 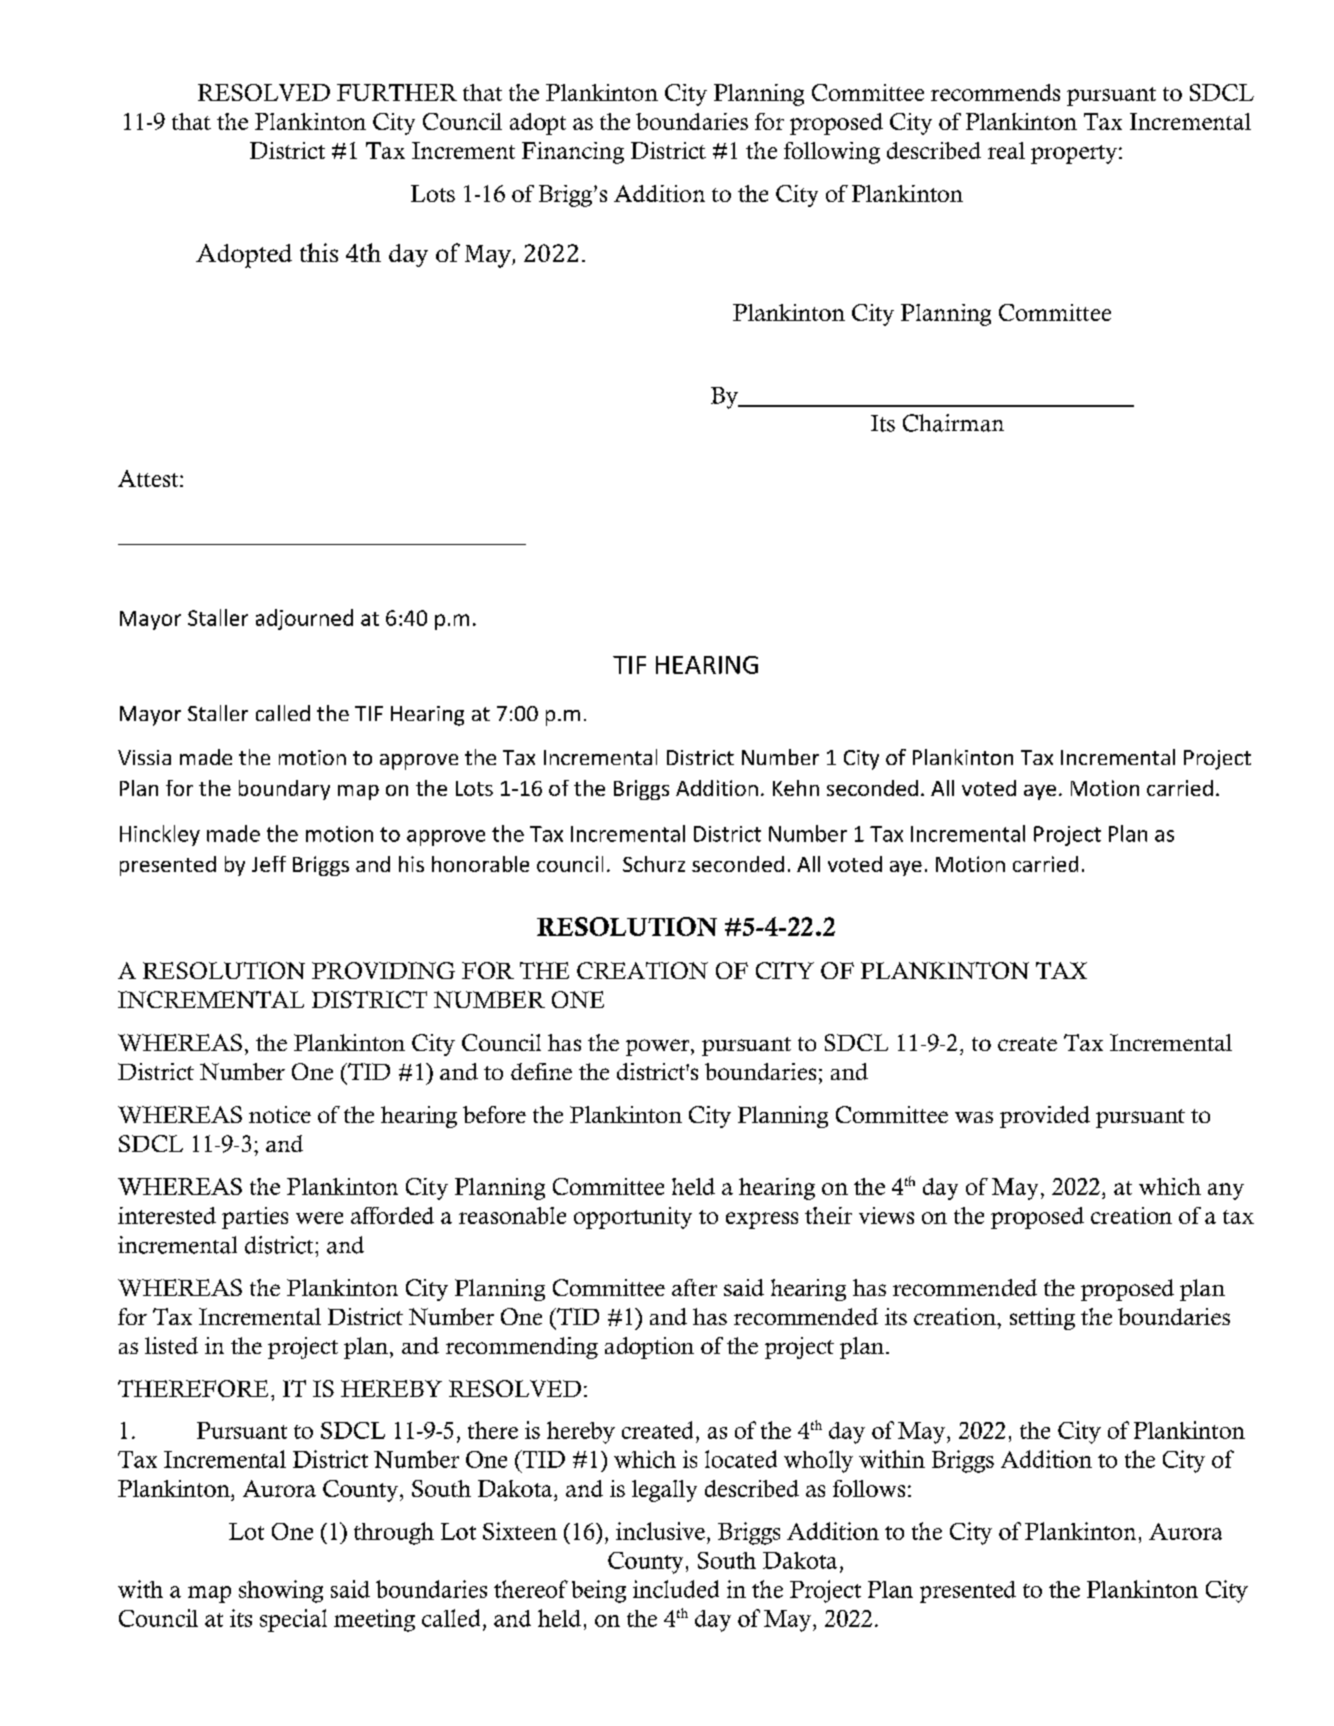 What do you see at coordinates (480, 864) in the screenshot?
I see `honorable` at bounding box center [480, 864].
